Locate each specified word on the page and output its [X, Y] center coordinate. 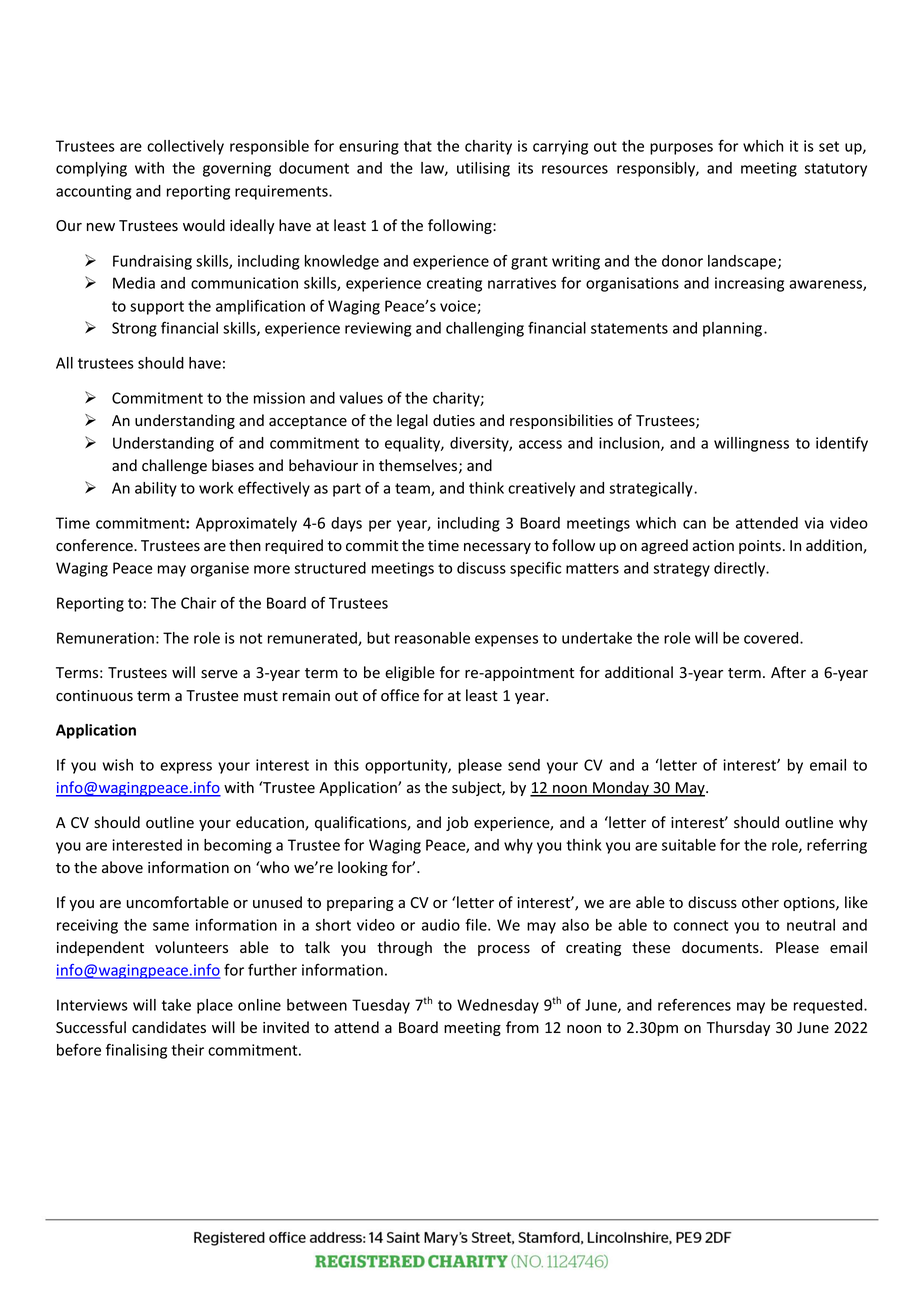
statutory [835, 170]
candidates [169, 1027]
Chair [198, 603]
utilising [483, 169]
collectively [185, 147]
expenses [506, 641]
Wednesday [498, 1006]
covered [772, 638]
